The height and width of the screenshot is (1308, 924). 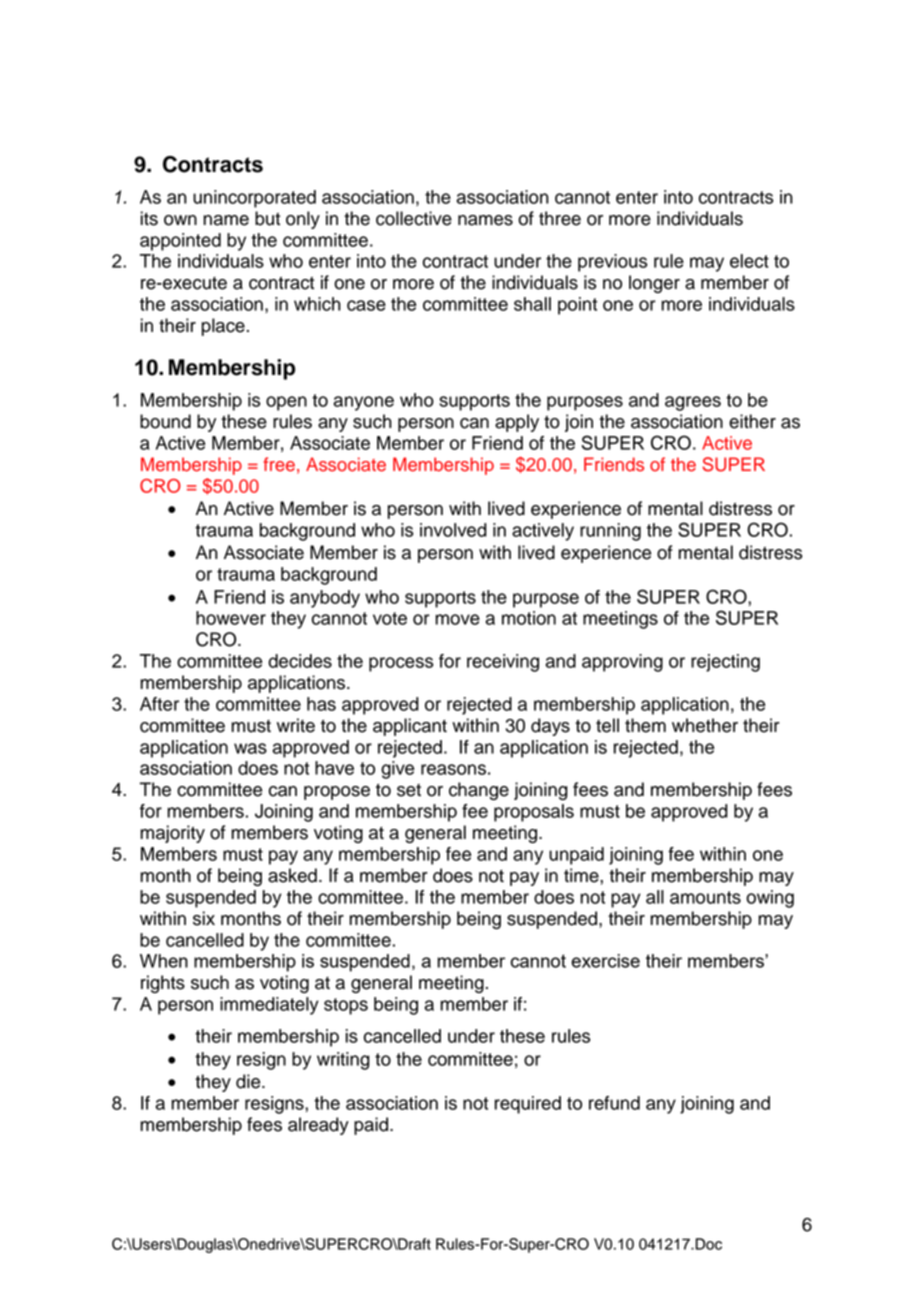 I want to click on whether, so click(x=705, y=725).
